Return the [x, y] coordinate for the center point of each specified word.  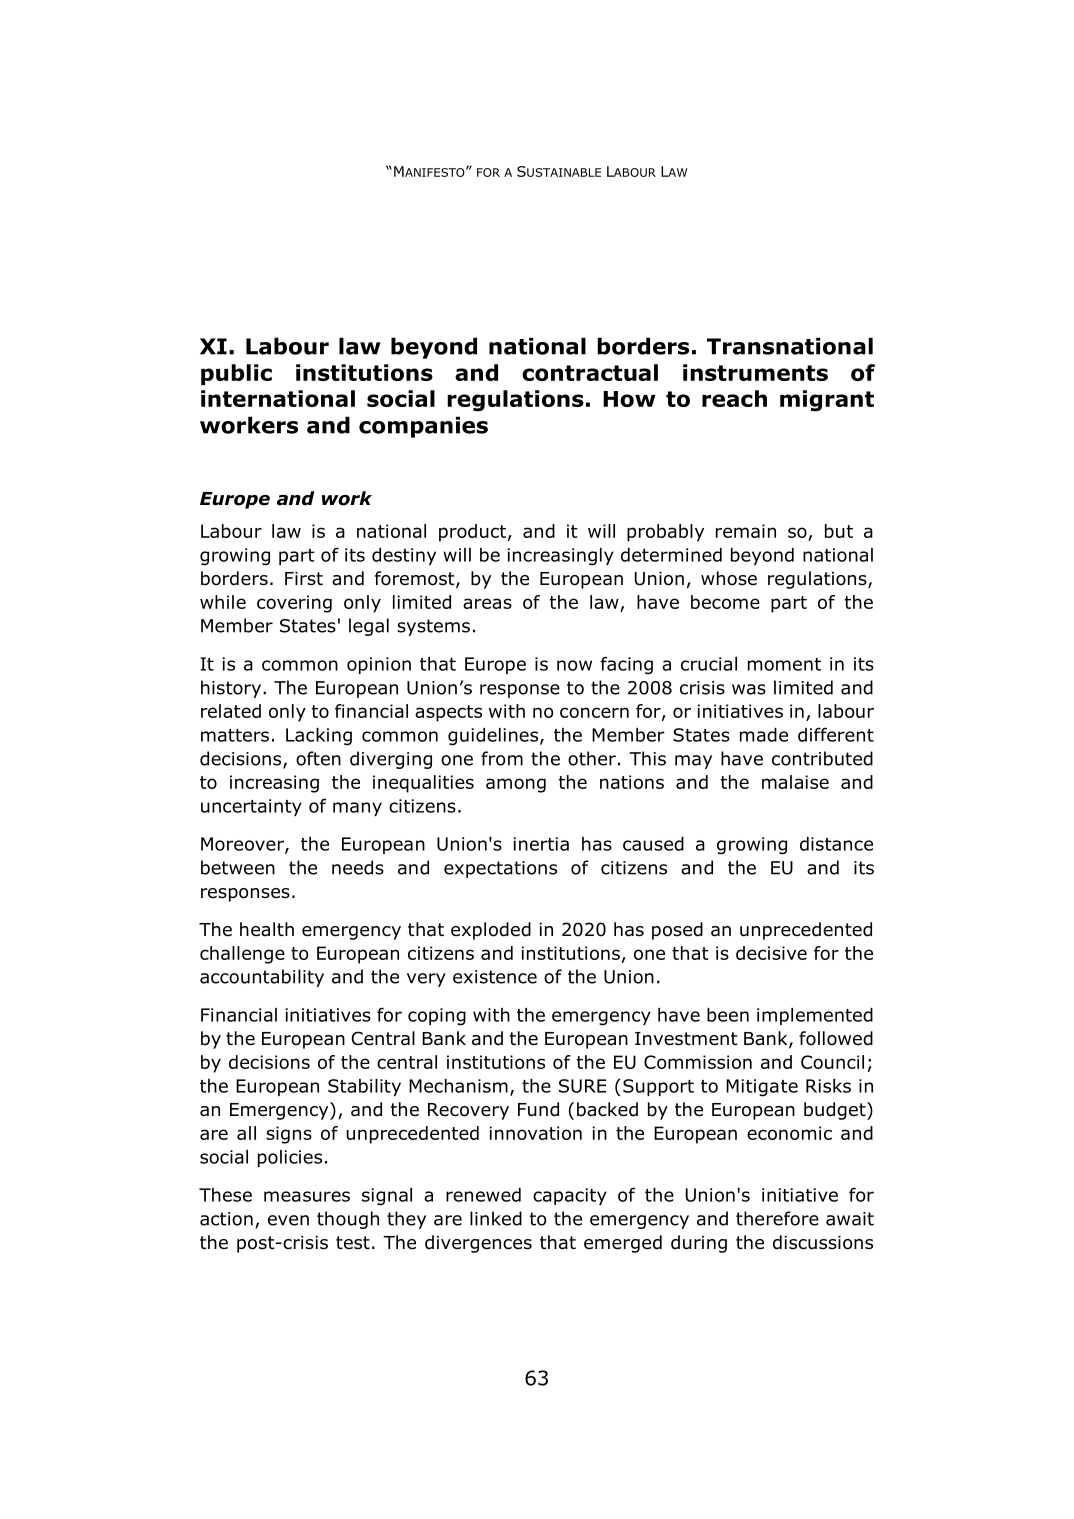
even [288, 1220]
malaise [795, 782]
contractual [590, 372]
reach [734, 398]
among [516, 785]
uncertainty [251, 807]
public [236, 374]
